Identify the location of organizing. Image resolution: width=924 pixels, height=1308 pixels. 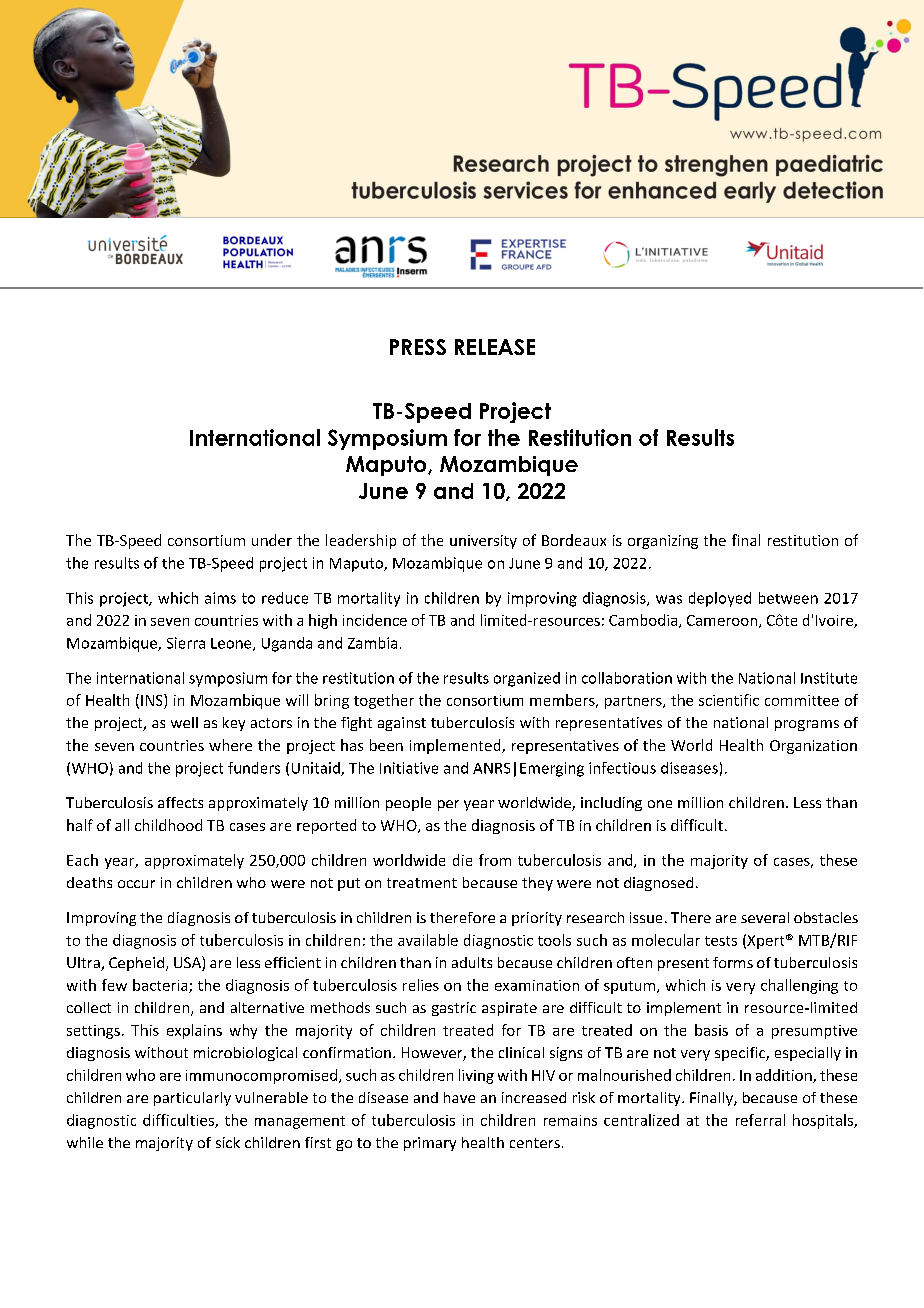
(663, 542).
